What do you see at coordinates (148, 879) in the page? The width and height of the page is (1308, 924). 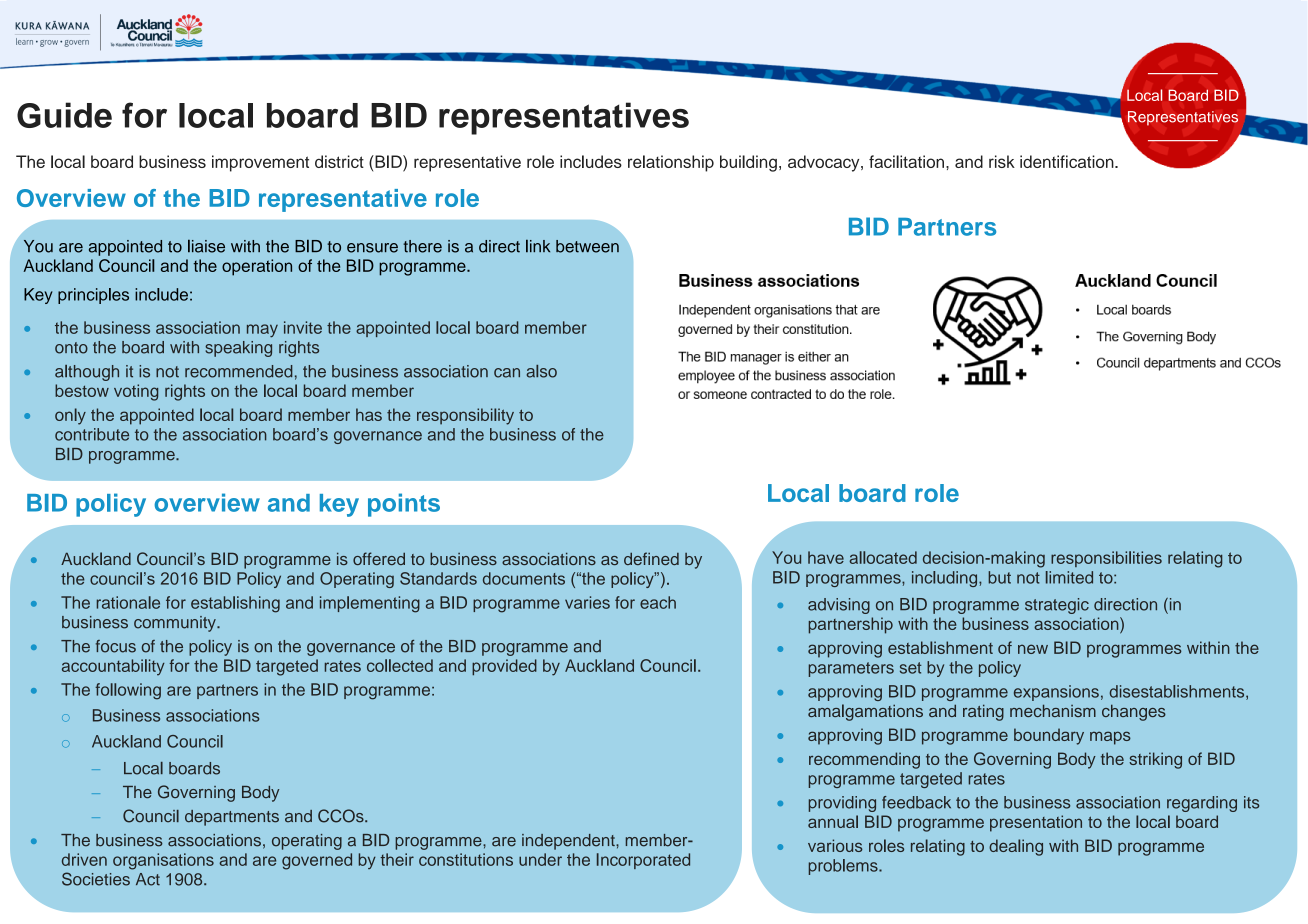 I see `Act` at bounding box center [148, 879].
